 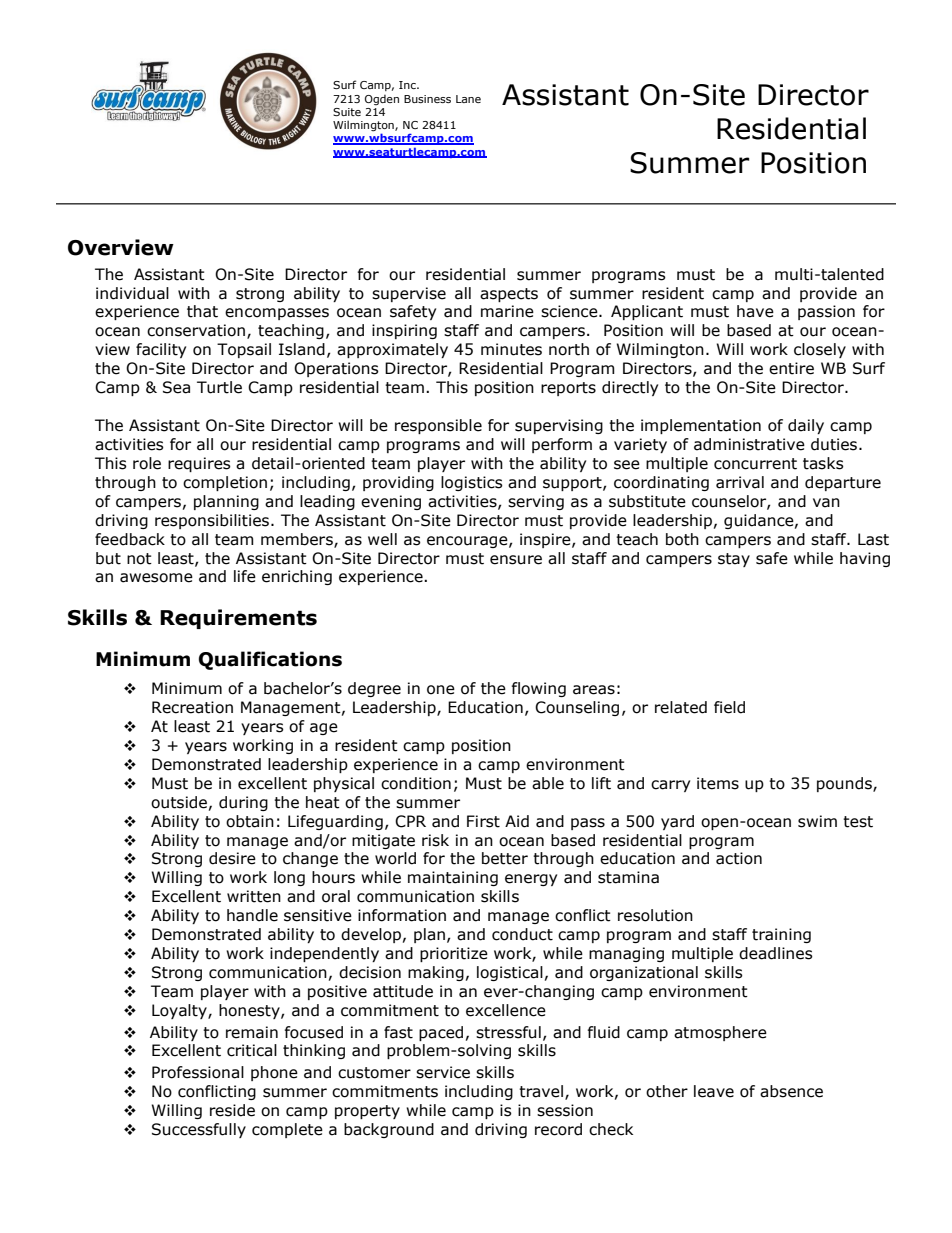 What do you see at coordinates (791, 1091) in the image?
I see `absence` at bounding box center [791, 1091].
